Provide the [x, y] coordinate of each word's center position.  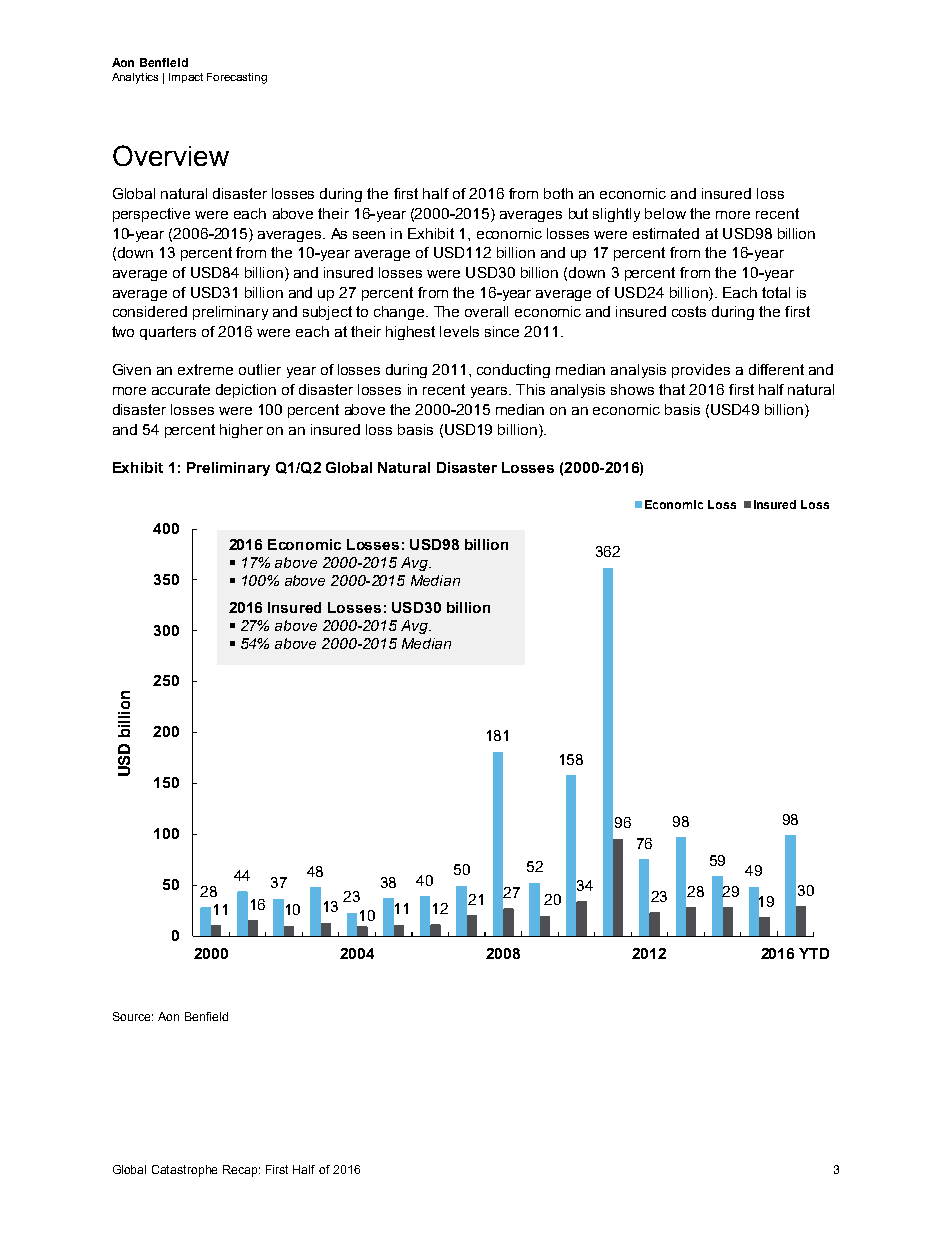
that [672, 389]
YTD [814, 953]
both [558, 193]
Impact [186, 78]
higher [241, 431]
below [665, 213]
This [530, 389]
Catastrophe [184, 1171]
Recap [241, 1171]
